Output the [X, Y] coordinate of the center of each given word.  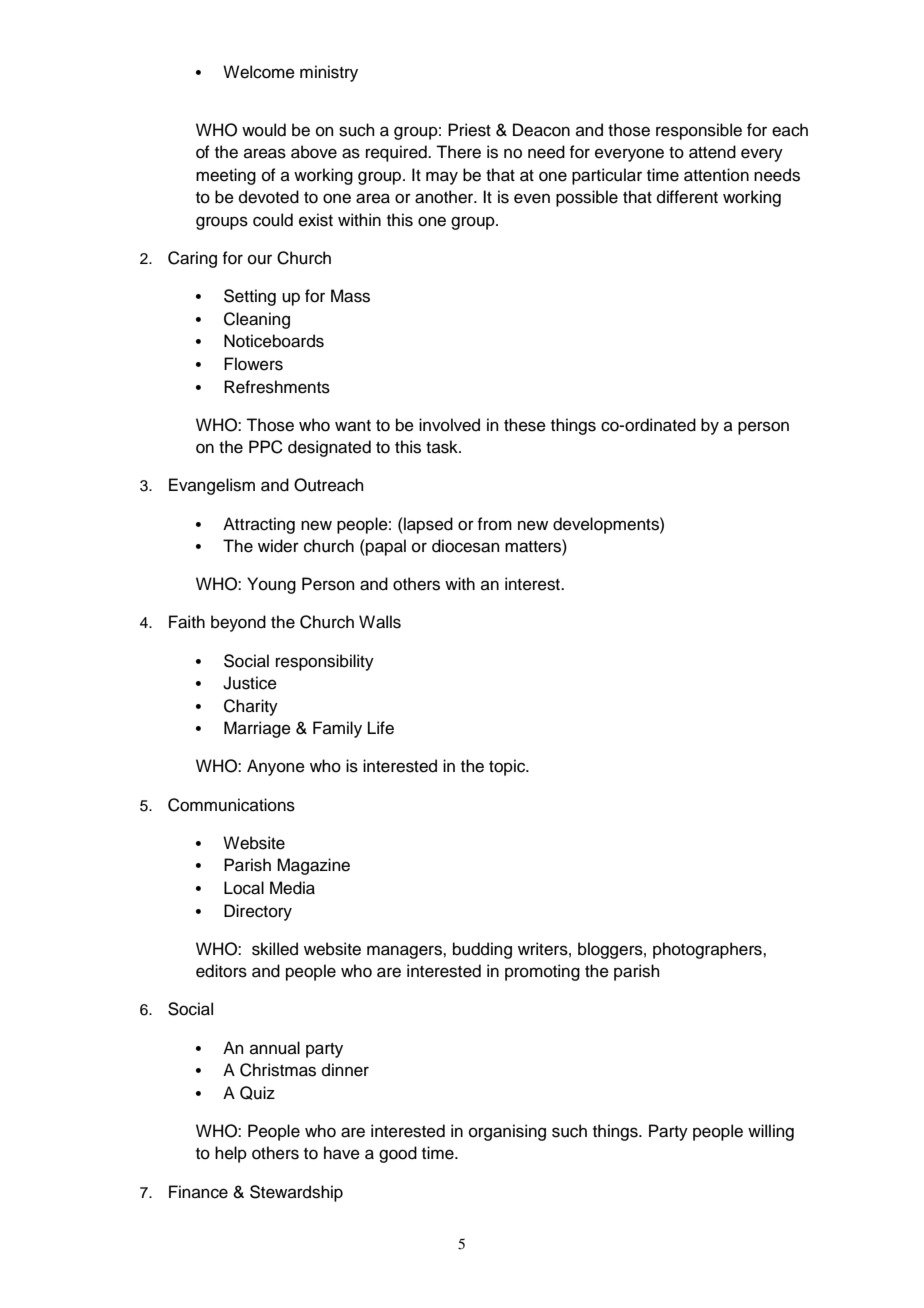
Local [244, 888]
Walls [380, 622]
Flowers [253, 364]
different [687, 197]
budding [482, 950]
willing [771, 1132]
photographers [708, 950]
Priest [469, 130]
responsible [699, 131]
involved [449, 425]
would [264, 130]
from [494, 524]
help [231, 1154]
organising [507, 1132]
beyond [238, 623]
